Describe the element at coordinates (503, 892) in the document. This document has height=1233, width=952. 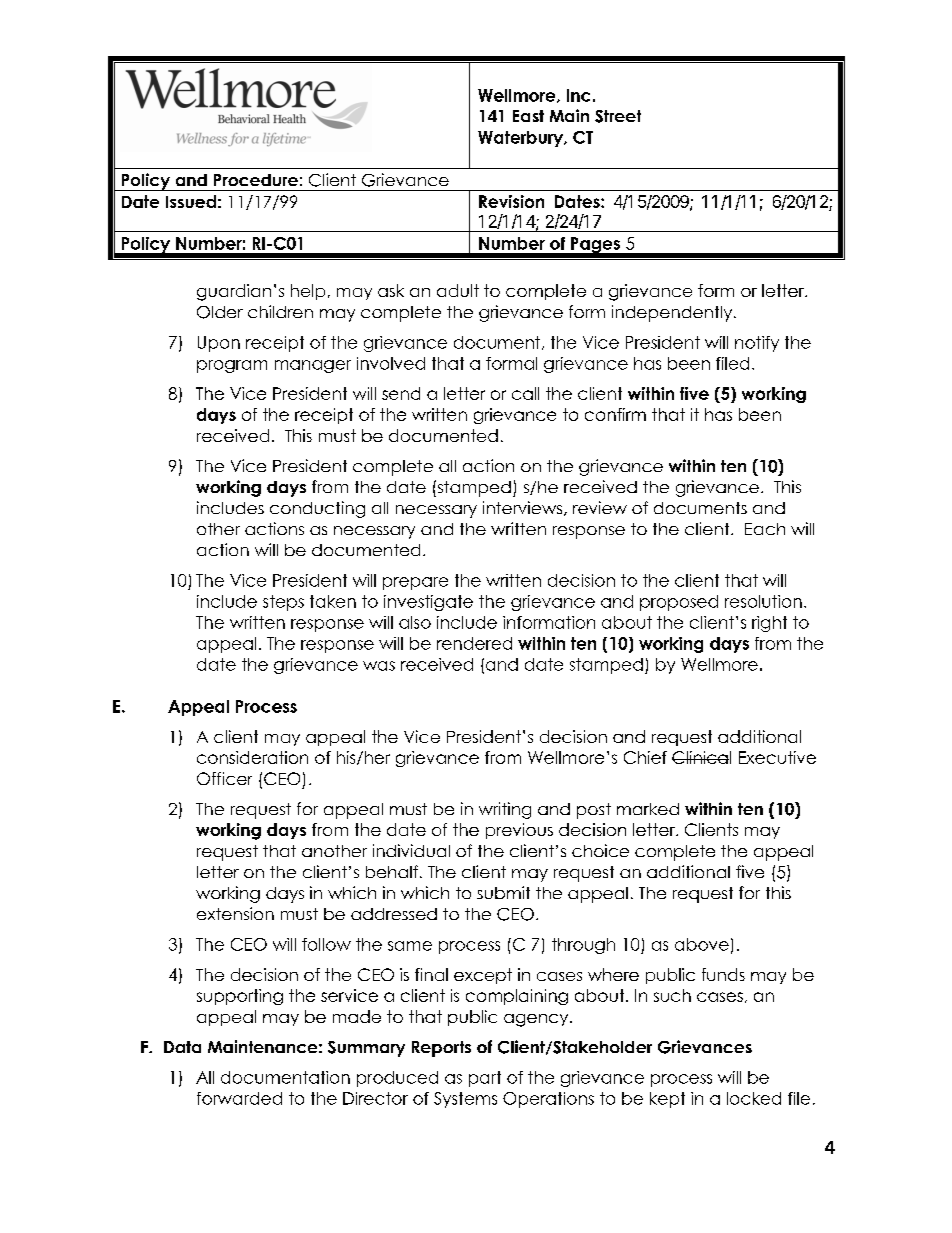
I see `submit` at that location.
